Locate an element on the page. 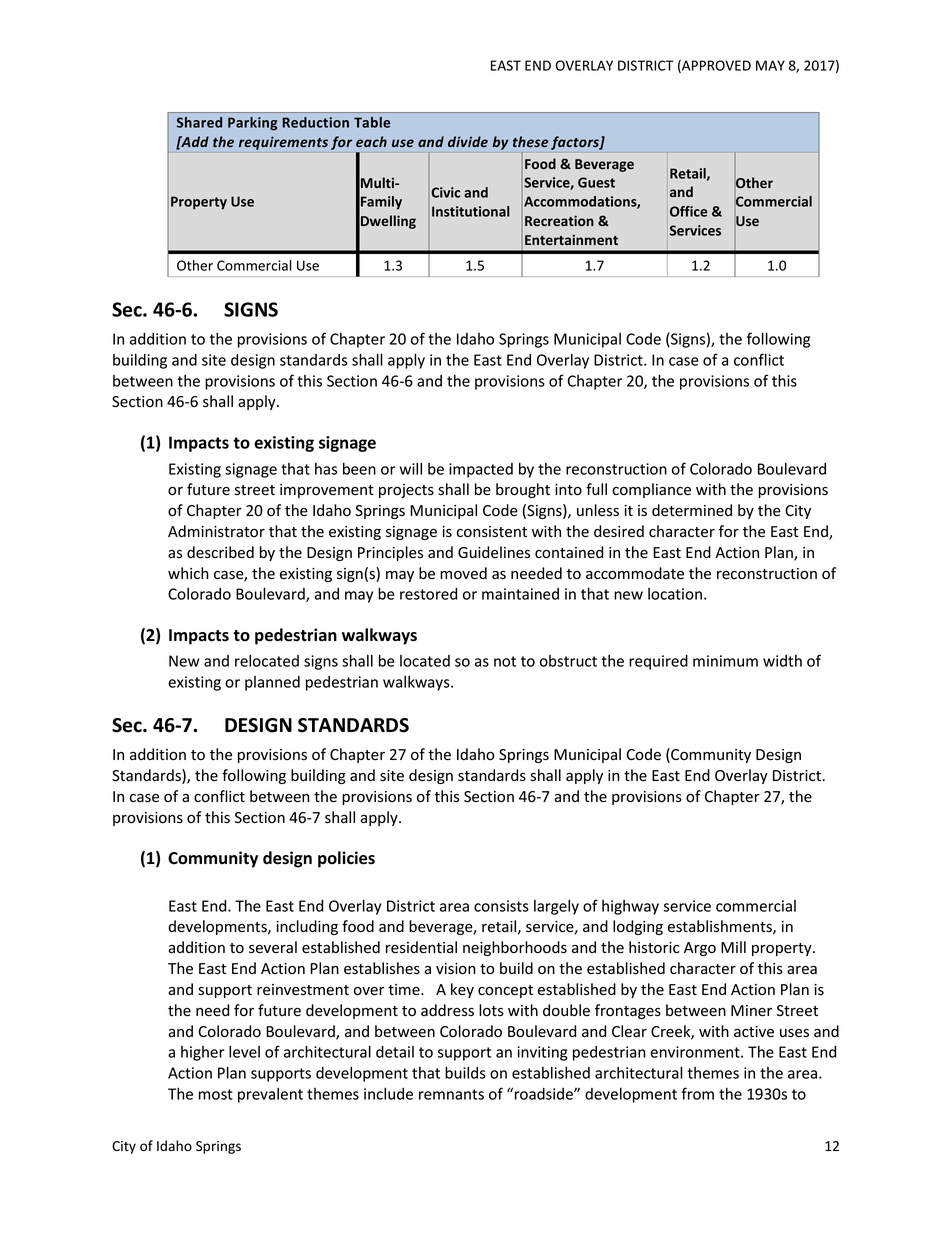 The image size is (952, 1233). requirements is located at coordinates (283, 143).
